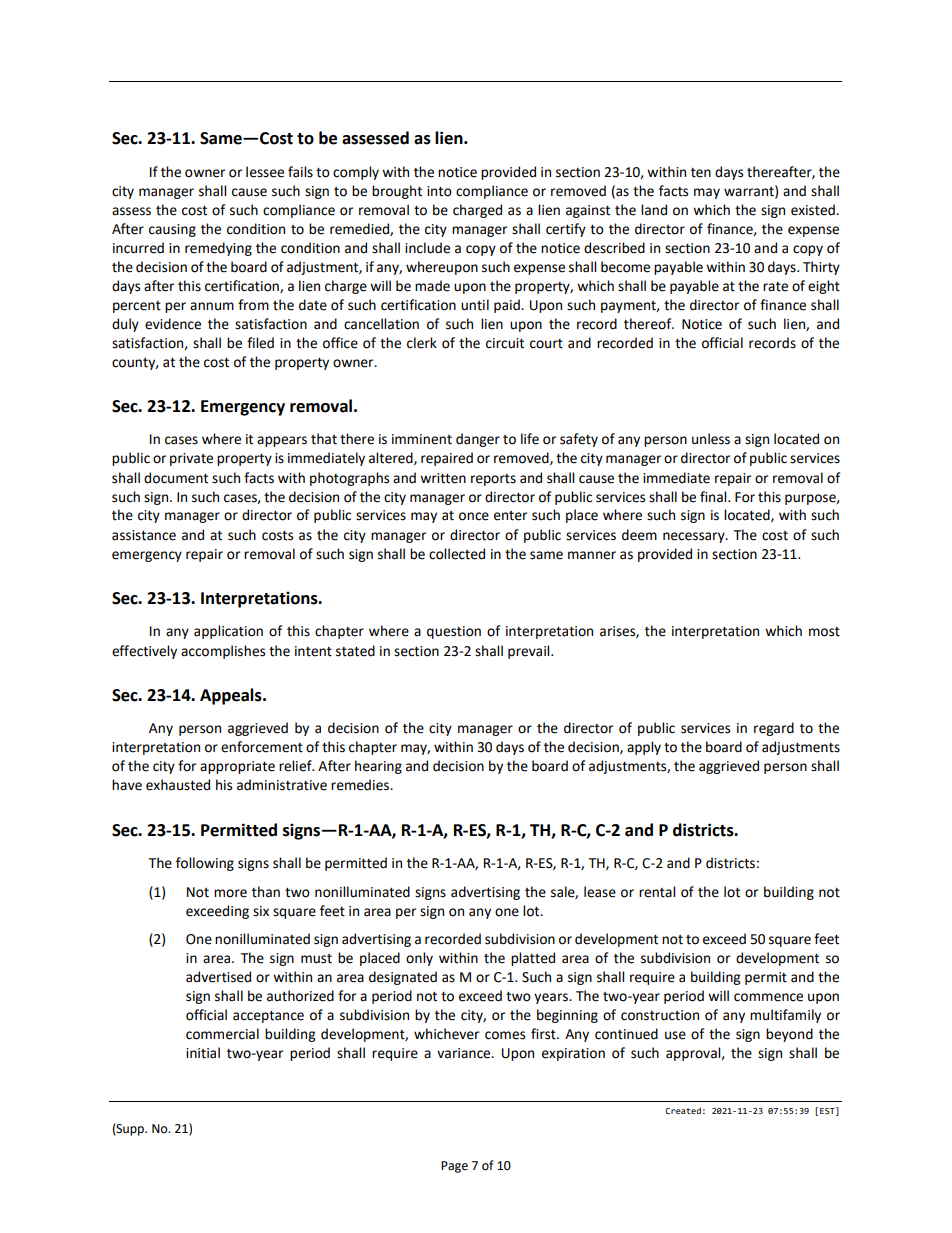 The image size is (952, 1233). What do you see at coordinates (454, 1167) in the document?
I see `Page` at bounding box center [454, 1167].
